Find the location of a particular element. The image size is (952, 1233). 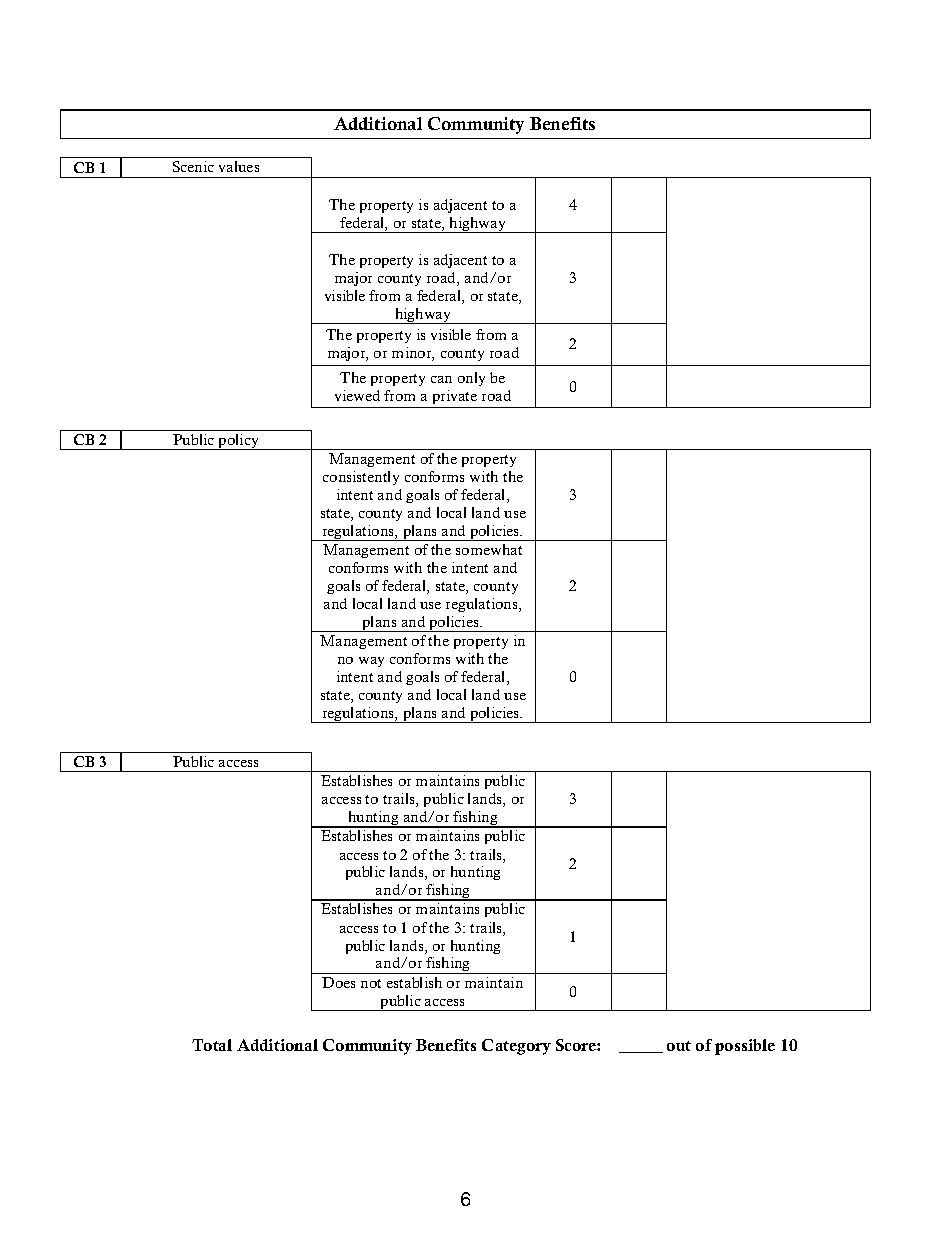

viewed is located at coordinates (357, 395).
